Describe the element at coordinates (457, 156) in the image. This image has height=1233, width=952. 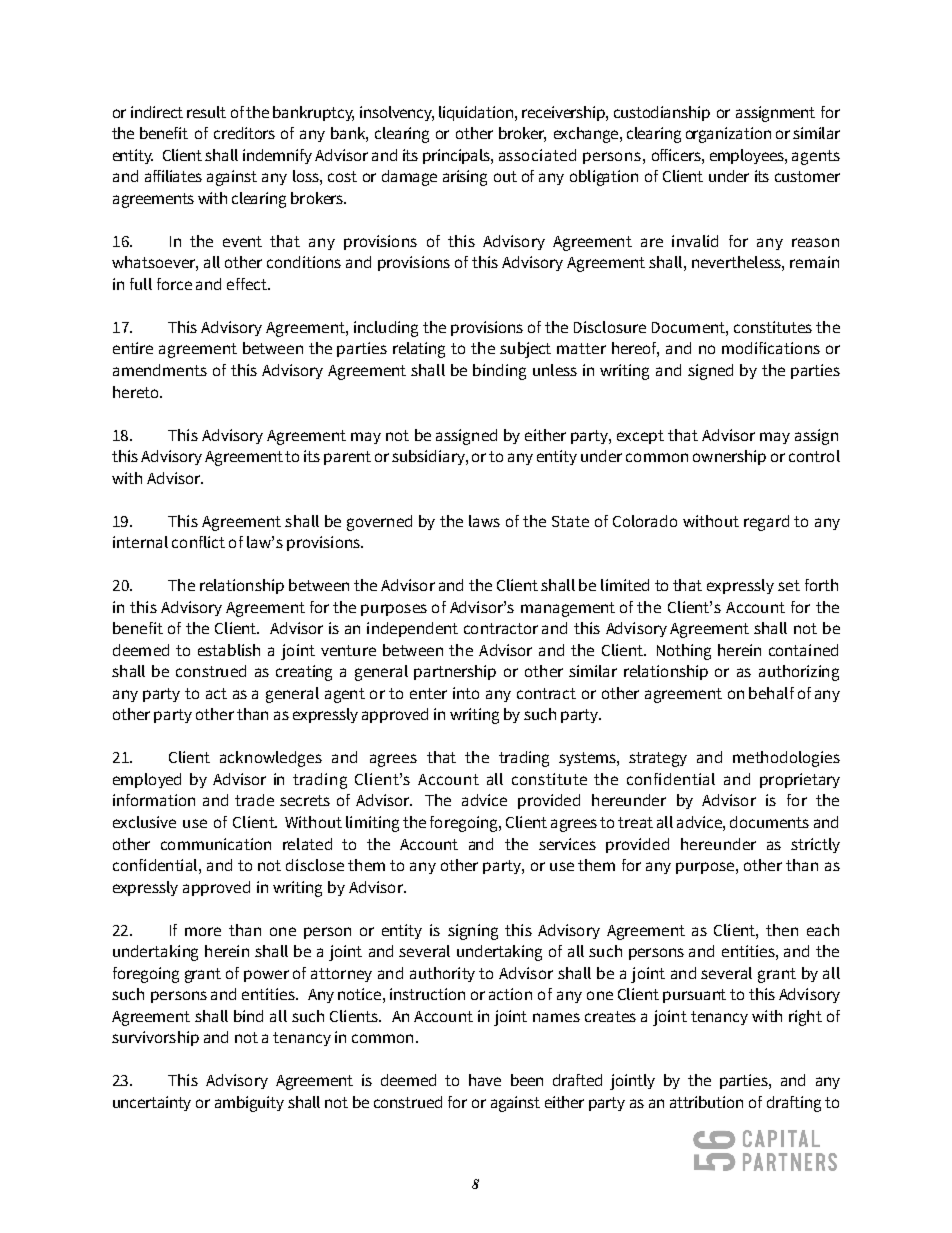
I see `principals` at that location.
